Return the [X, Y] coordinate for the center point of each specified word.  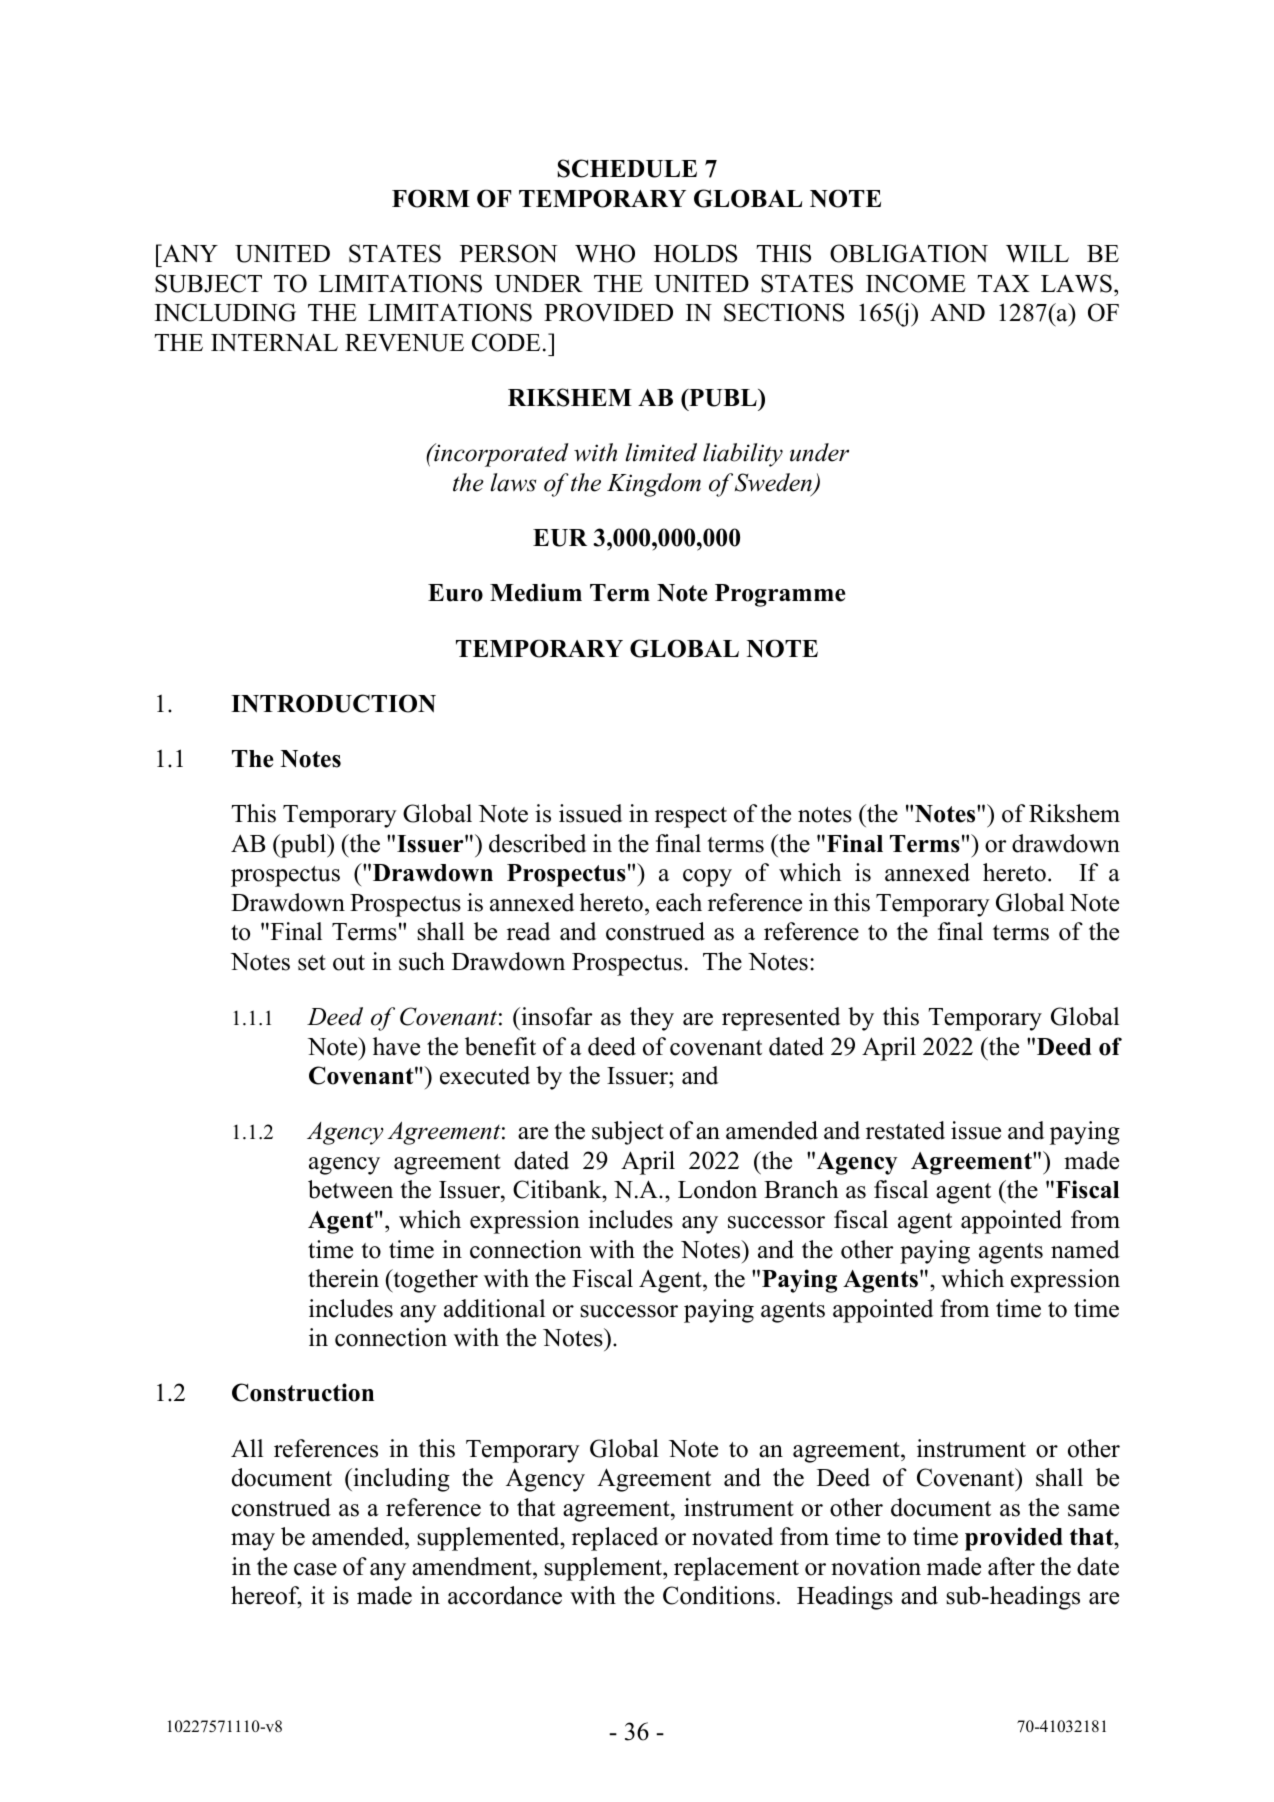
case [315, 1569]
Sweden [774, 483]
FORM [431, 198]
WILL [1037, 254]
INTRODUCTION [333, 703]
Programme [780, 595]
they [652, 1019]
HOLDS [695, 253]
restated [905, 1130]
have [396, 1046]
